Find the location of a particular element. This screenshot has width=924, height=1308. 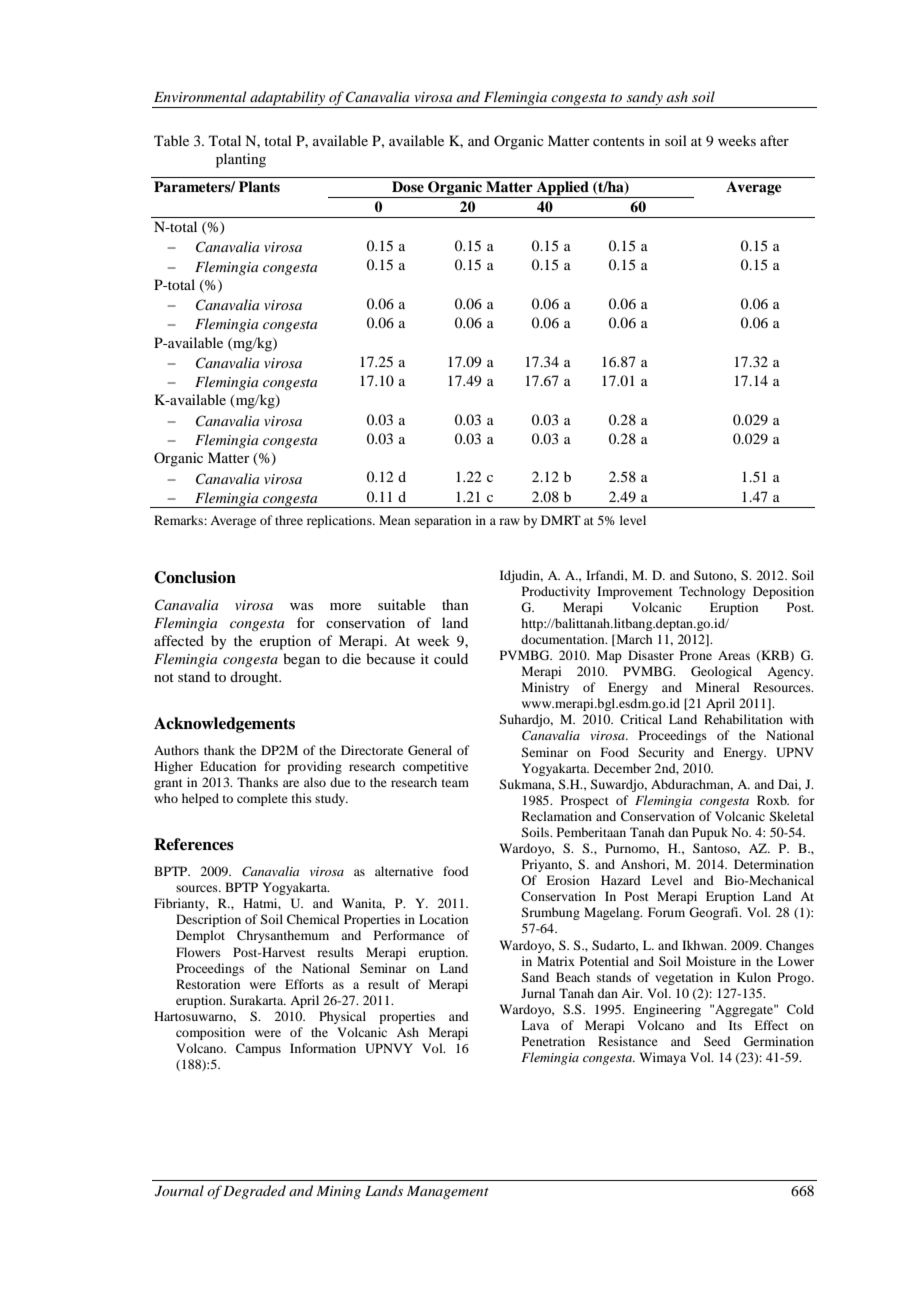

Seed is located at coordinates (717, 1041).
